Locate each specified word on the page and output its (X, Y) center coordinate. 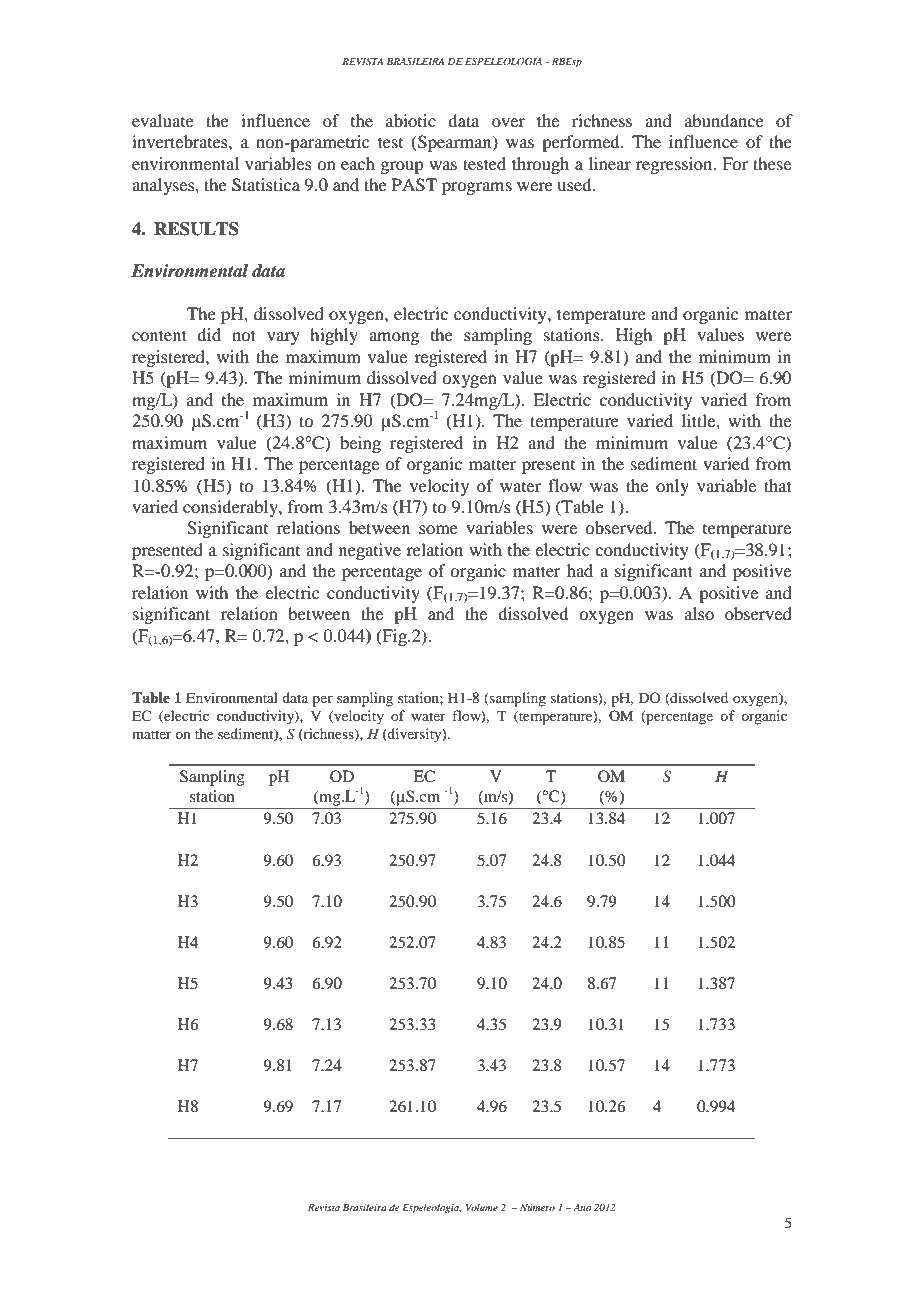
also (699, 613)
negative (370, 551)
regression (675, 165)
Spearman (455, 143)
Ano (582, 1207)
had (580, 570)
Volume (482, 1207)
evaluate (163, 120)
